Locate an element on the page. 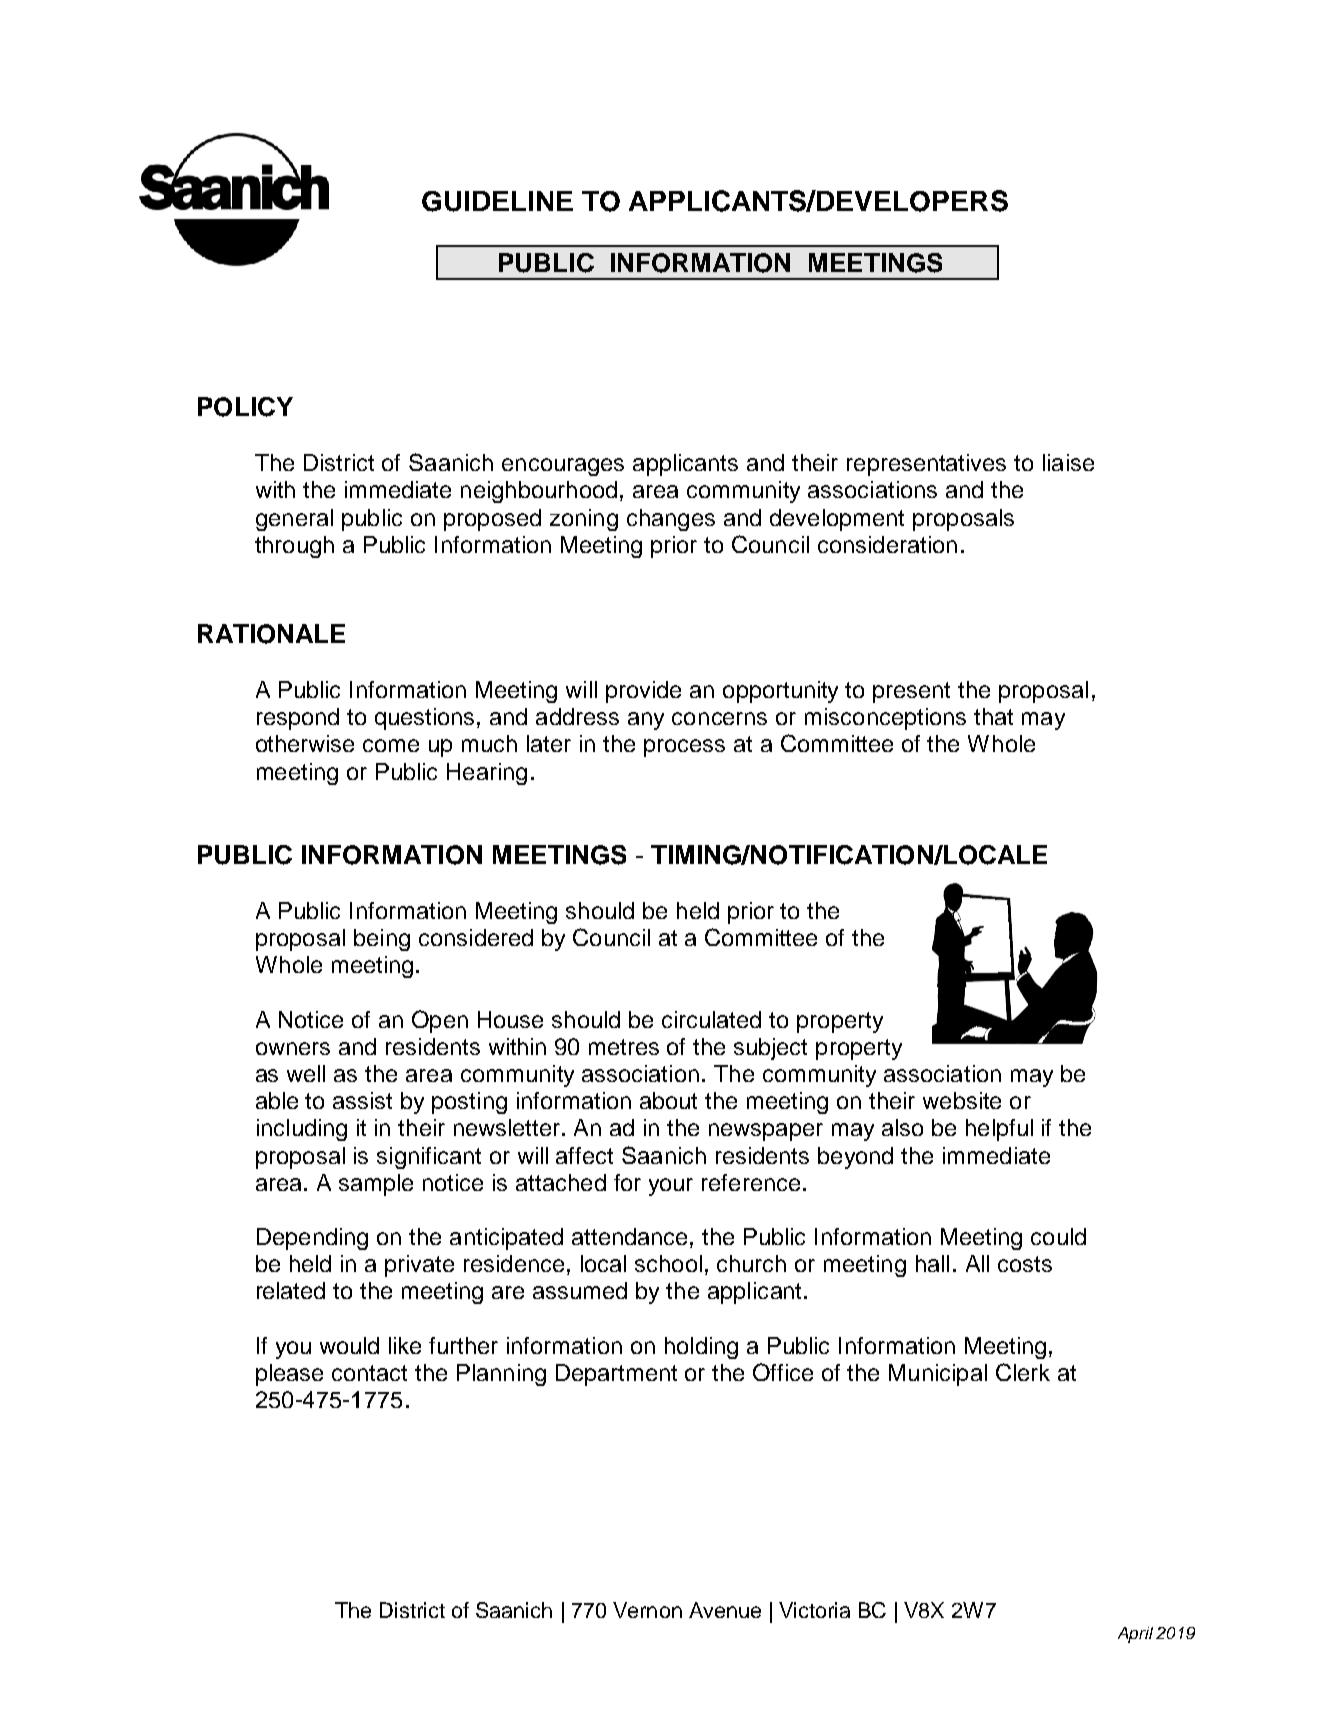 The image size is (1332, 1724). Avenue is located at coordinates (725, 1610).
